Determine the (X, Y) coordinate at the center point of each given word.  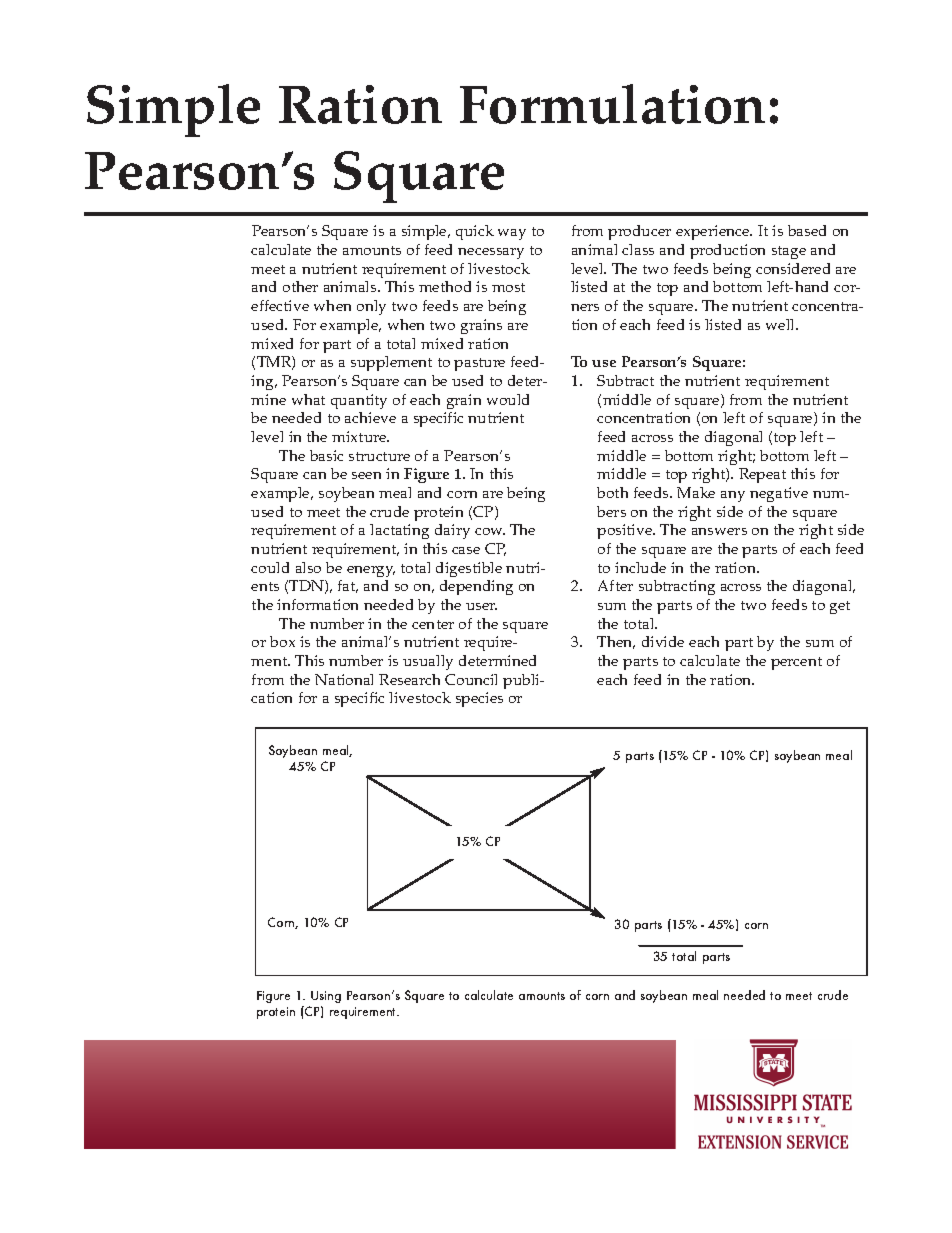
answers (719, 531)
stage (789, 252)
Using (326, 997)
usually (428, 662)
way (512, 234)
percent (796, 663)
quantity (359, 401)
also (308, 567)
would (508, 399)
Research (409, 679)
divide (663, 641)
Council (471, 679)
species (479, 699)
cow (490, 531)
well (781, 324)
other (300, 286)
